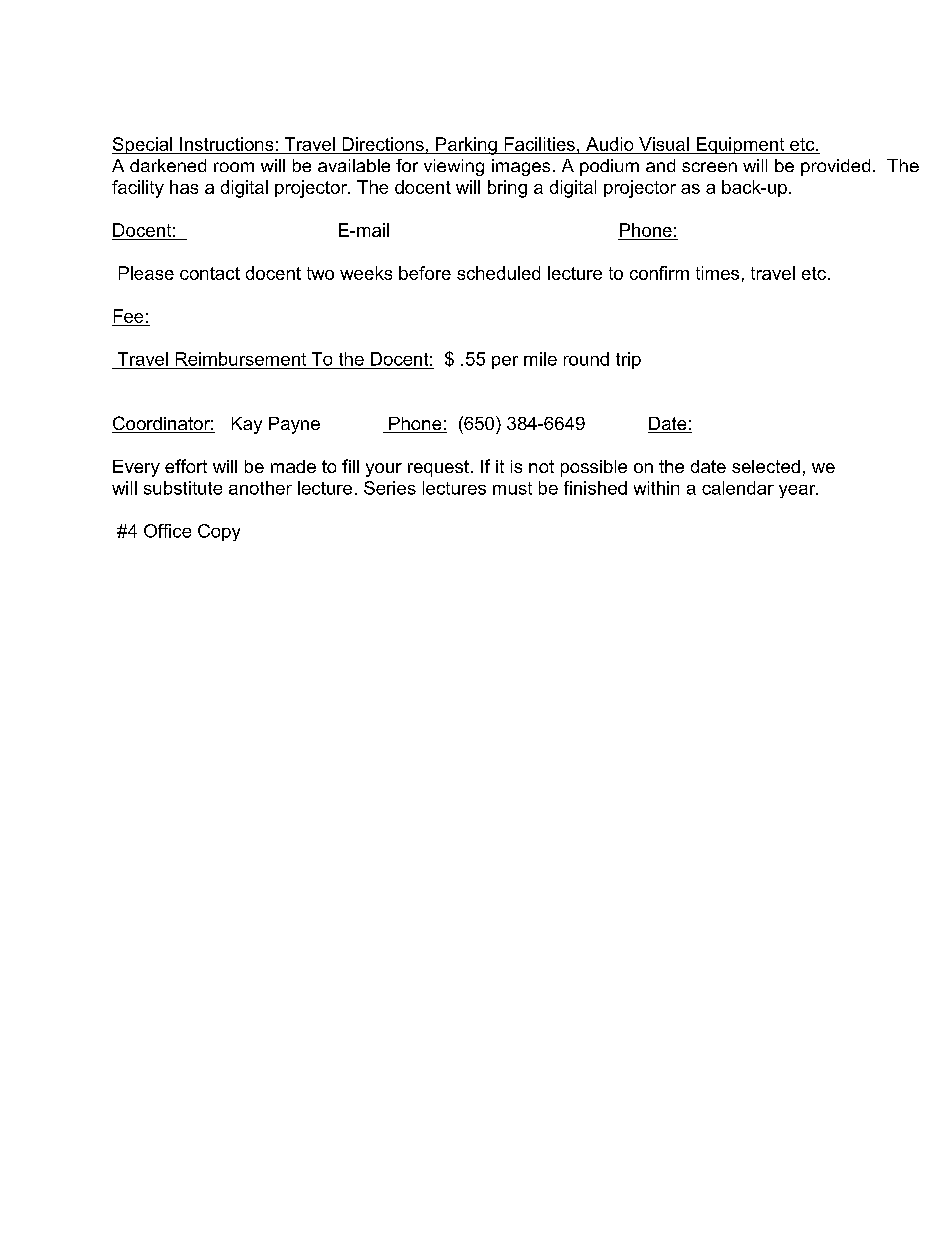 This image has height=1233, width=952. I want to click on must, so click(512, 488).
